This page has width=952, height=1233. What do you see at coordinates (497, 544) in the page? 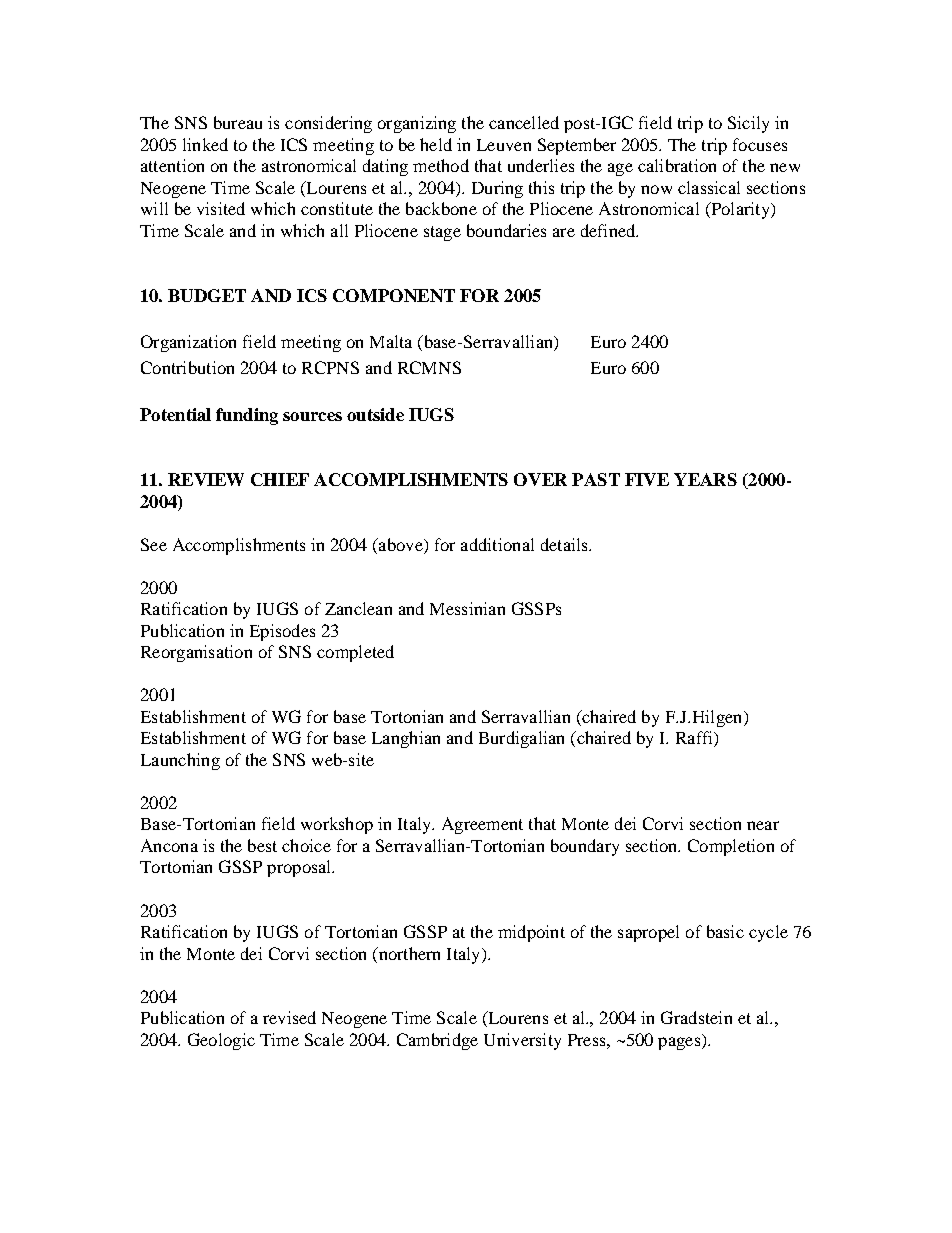
I see `additional` at bounding box center [497, 544].
